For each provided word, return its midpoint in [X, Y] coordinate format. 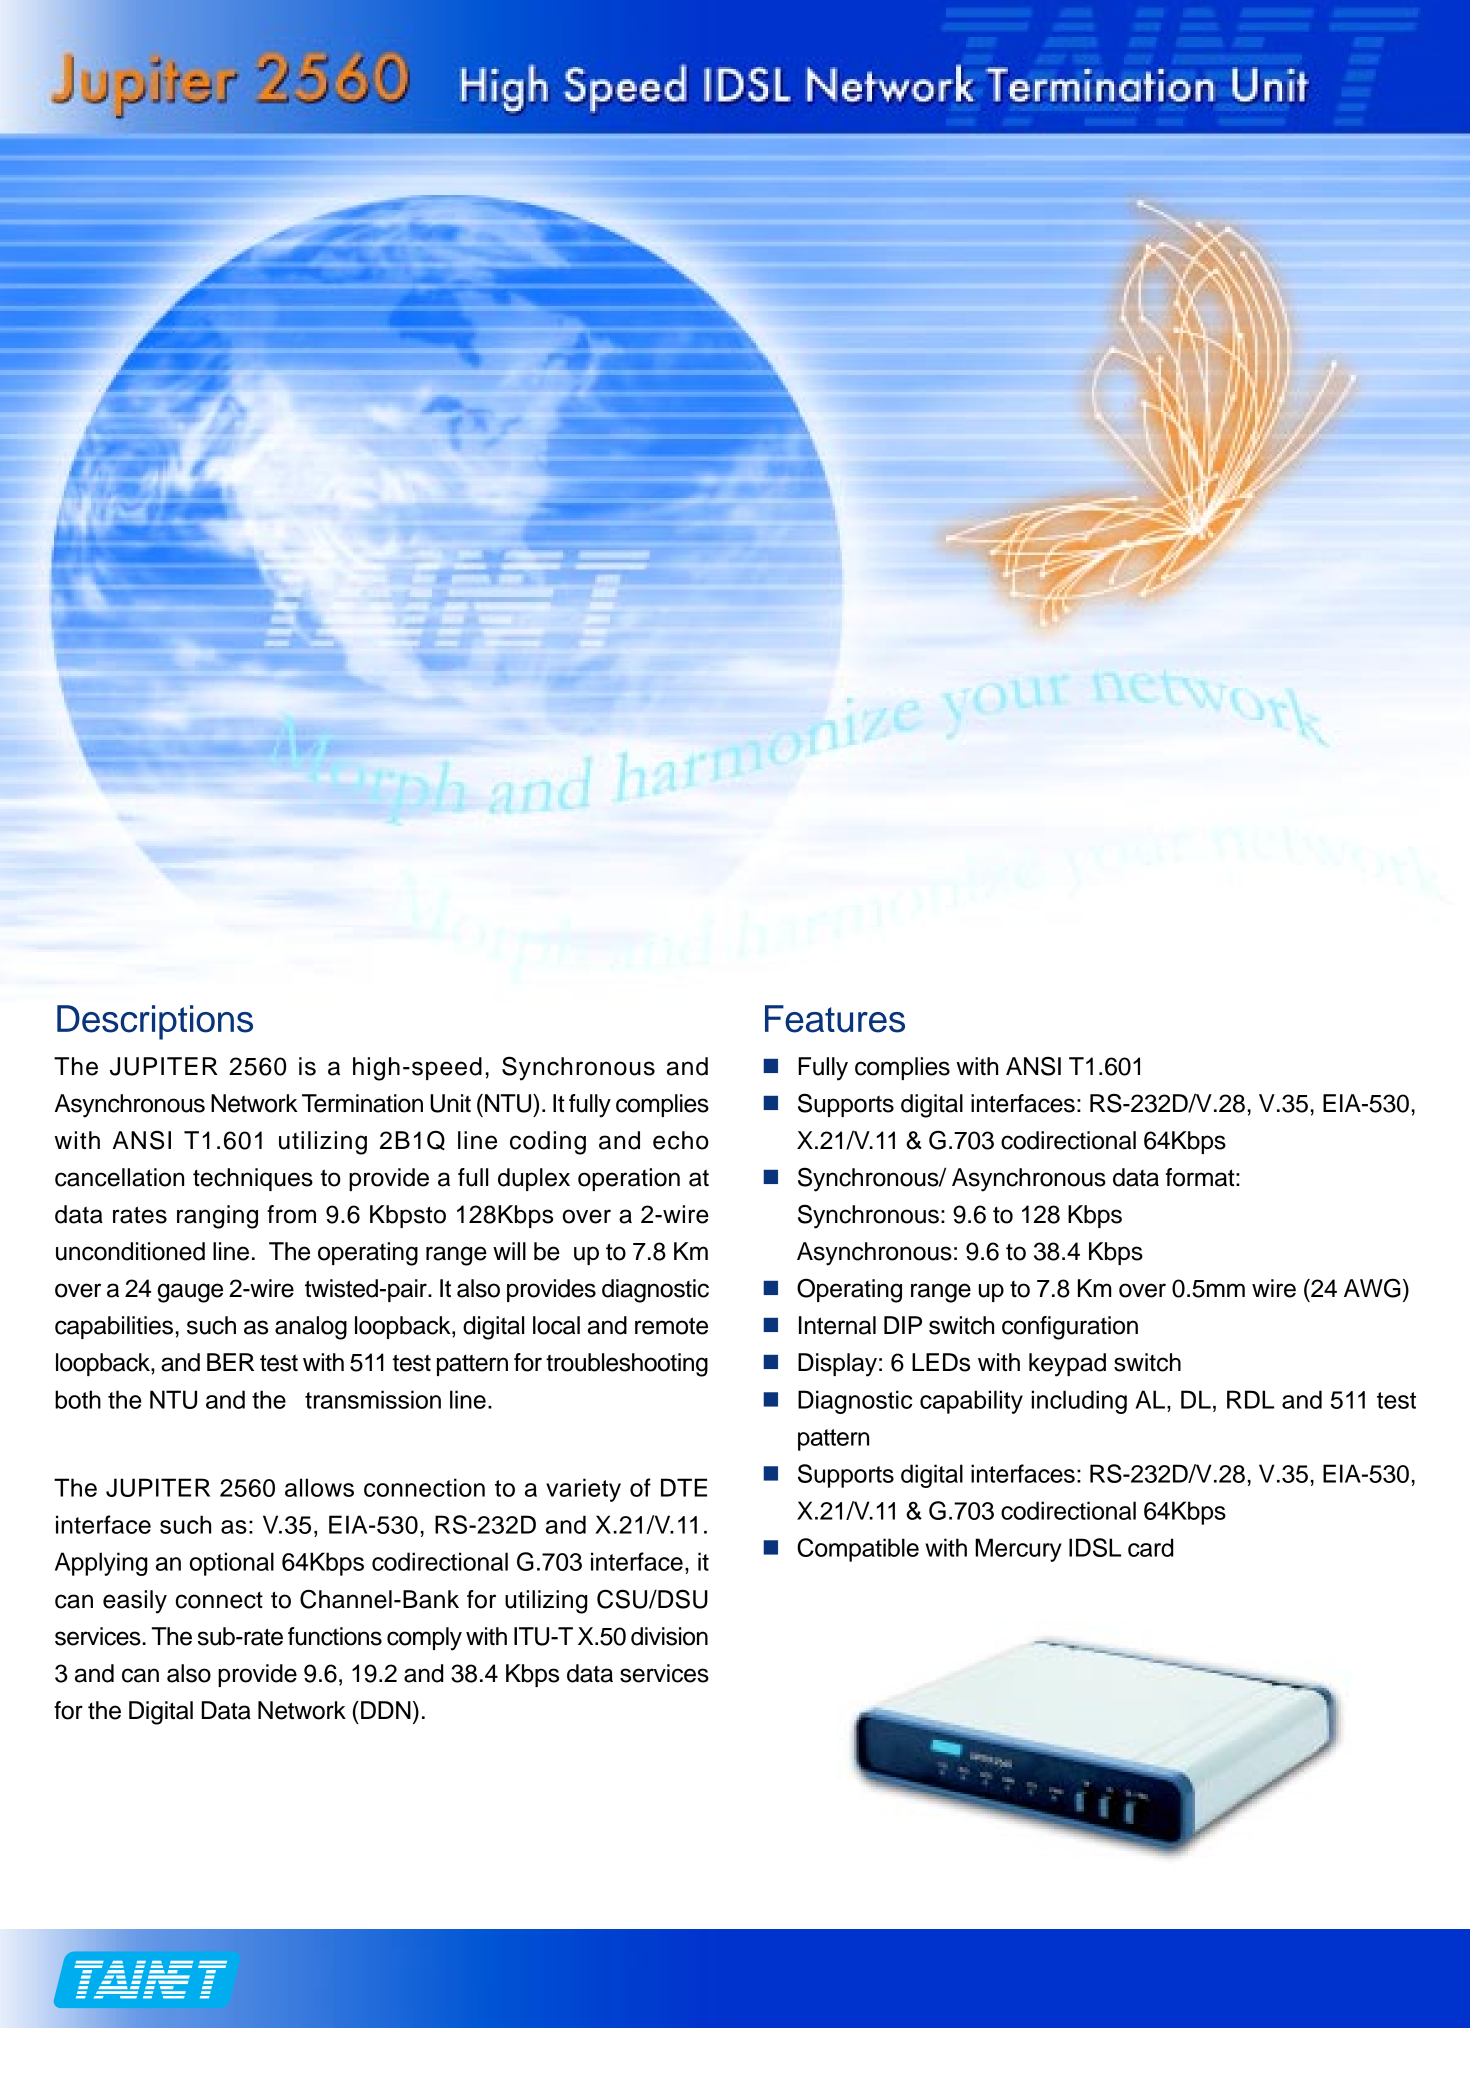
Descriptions [155, 1022]
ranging [217, 1217]
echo [681, 1140]
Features [835, 1019]
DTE [684, 1487]
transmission [373, 1399]
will [509, 1251]
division [669, 1636]
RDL [1250, 1399]
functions [335, 1636]
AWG [1372, 1288]
